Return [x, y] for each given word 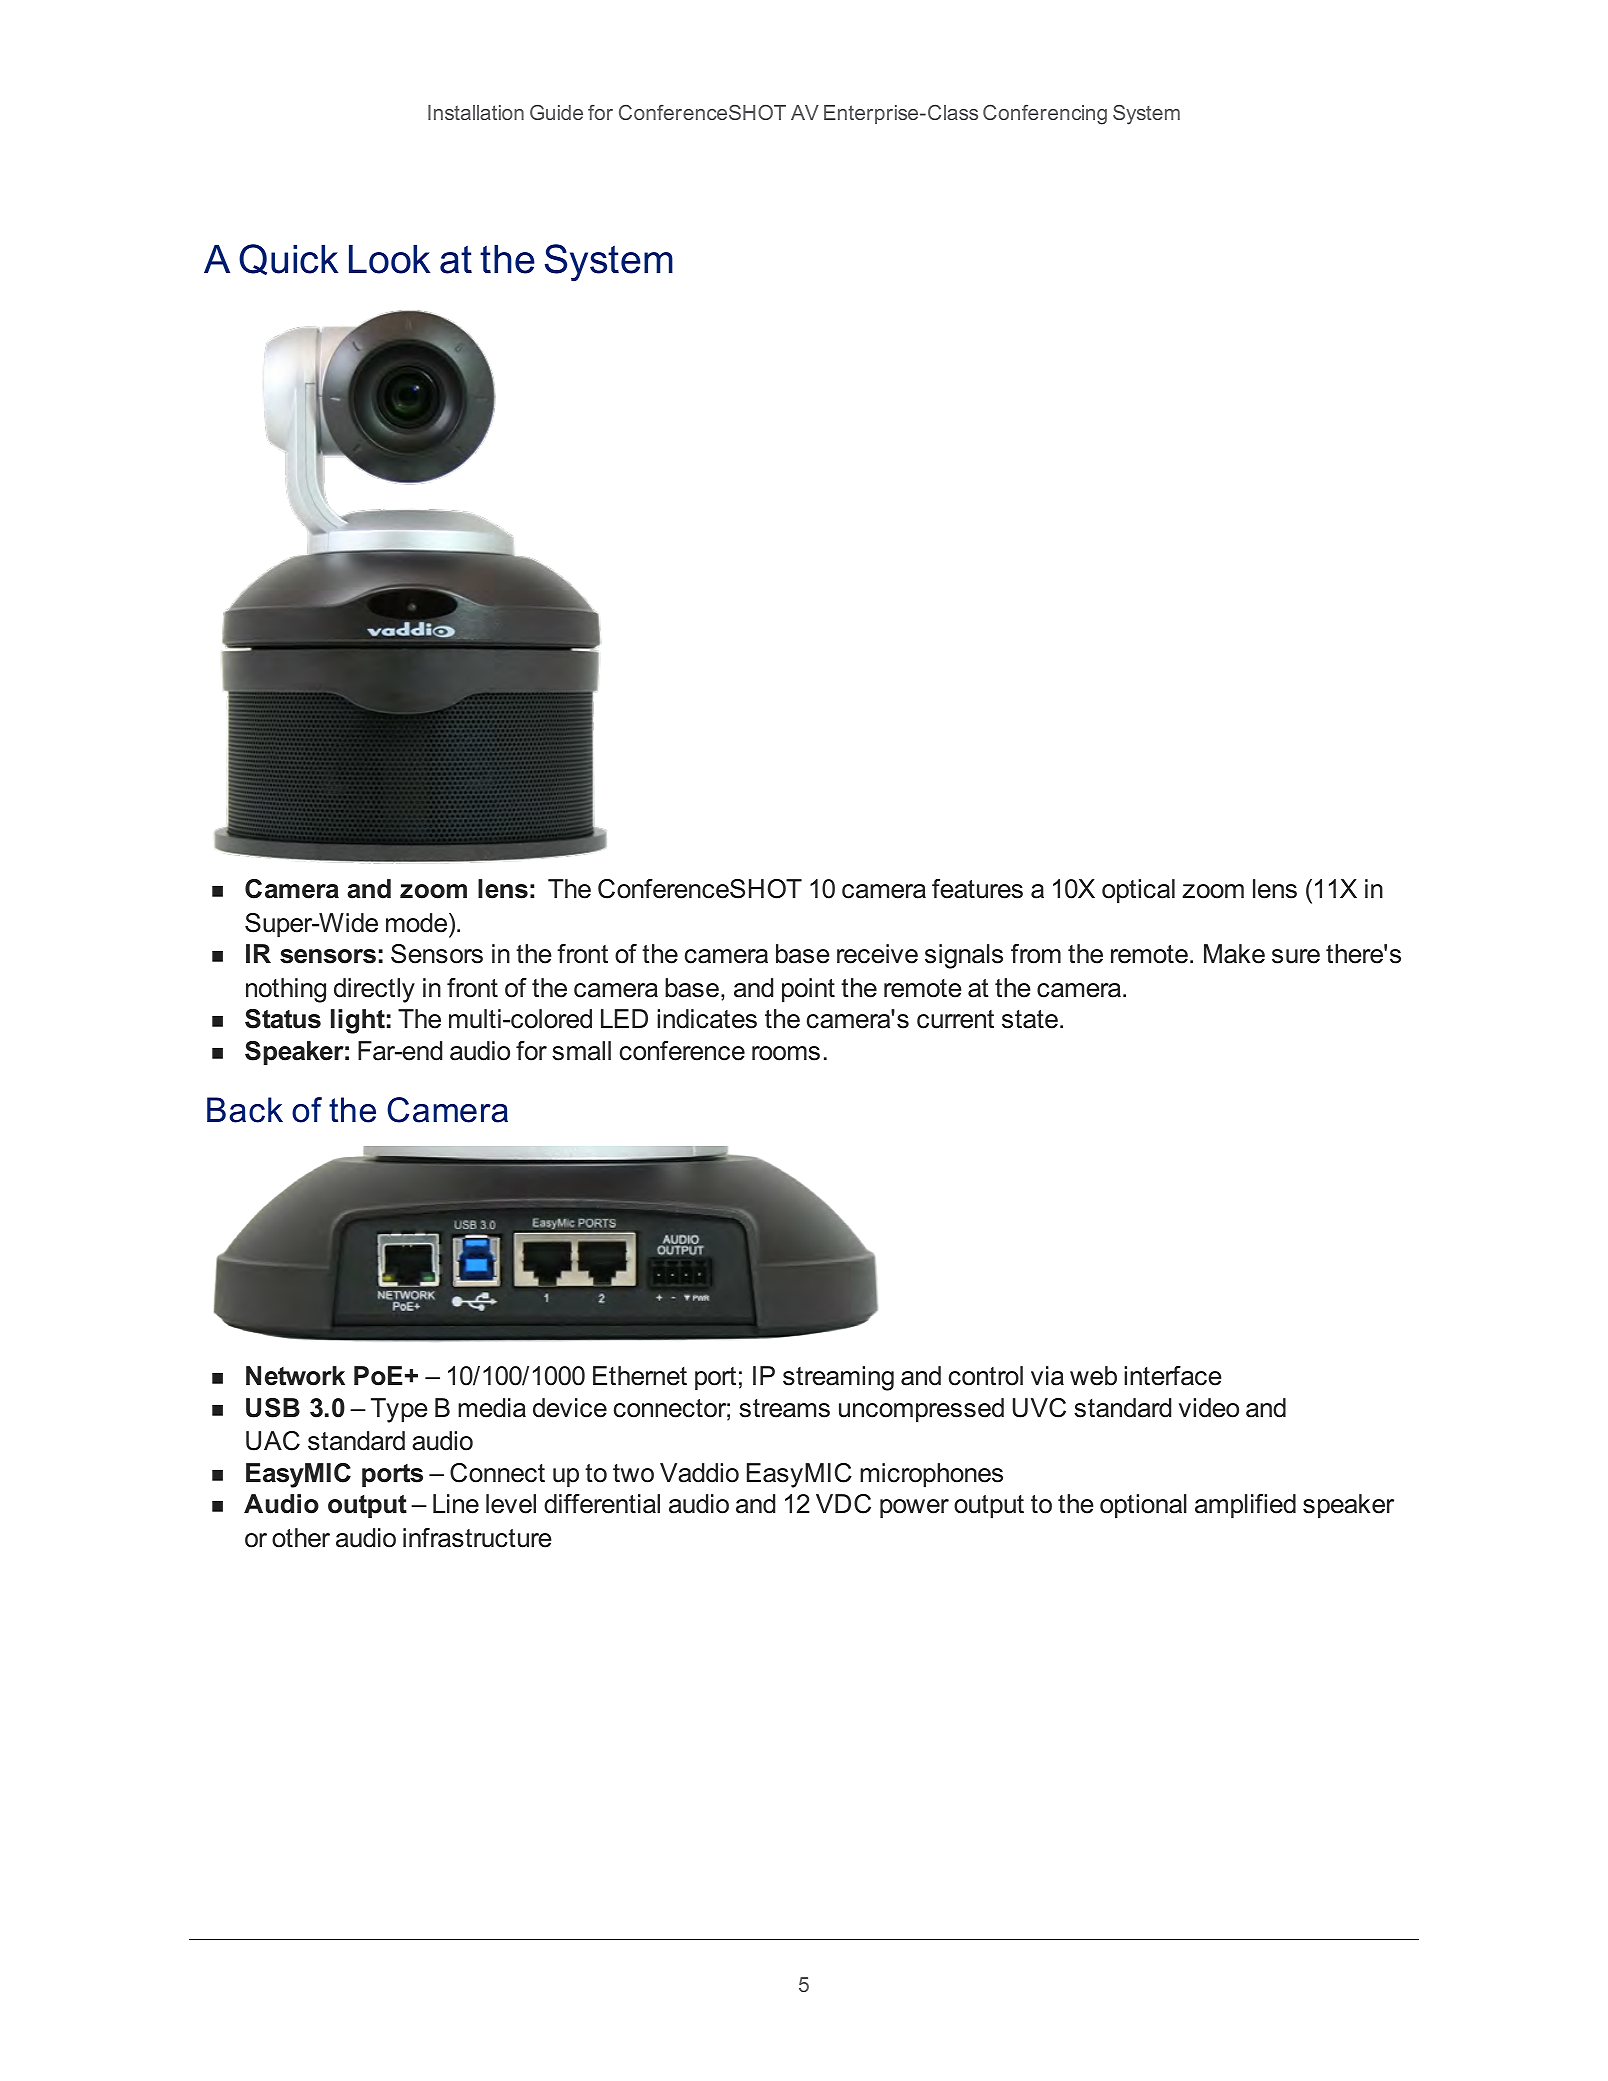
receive [877, 954]
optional [1143, 1506]
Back [245, 1110]
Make [1234, 954]
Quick [288, 259]
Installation [476, 112]
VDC [843, 1504]
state [1030, 1019]
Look [389, 259]
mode [418, 923]
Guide [556, 112]
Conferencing [1045, 115]
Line [456, 1504]
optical [1138, 891]
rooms [786, 1053]
